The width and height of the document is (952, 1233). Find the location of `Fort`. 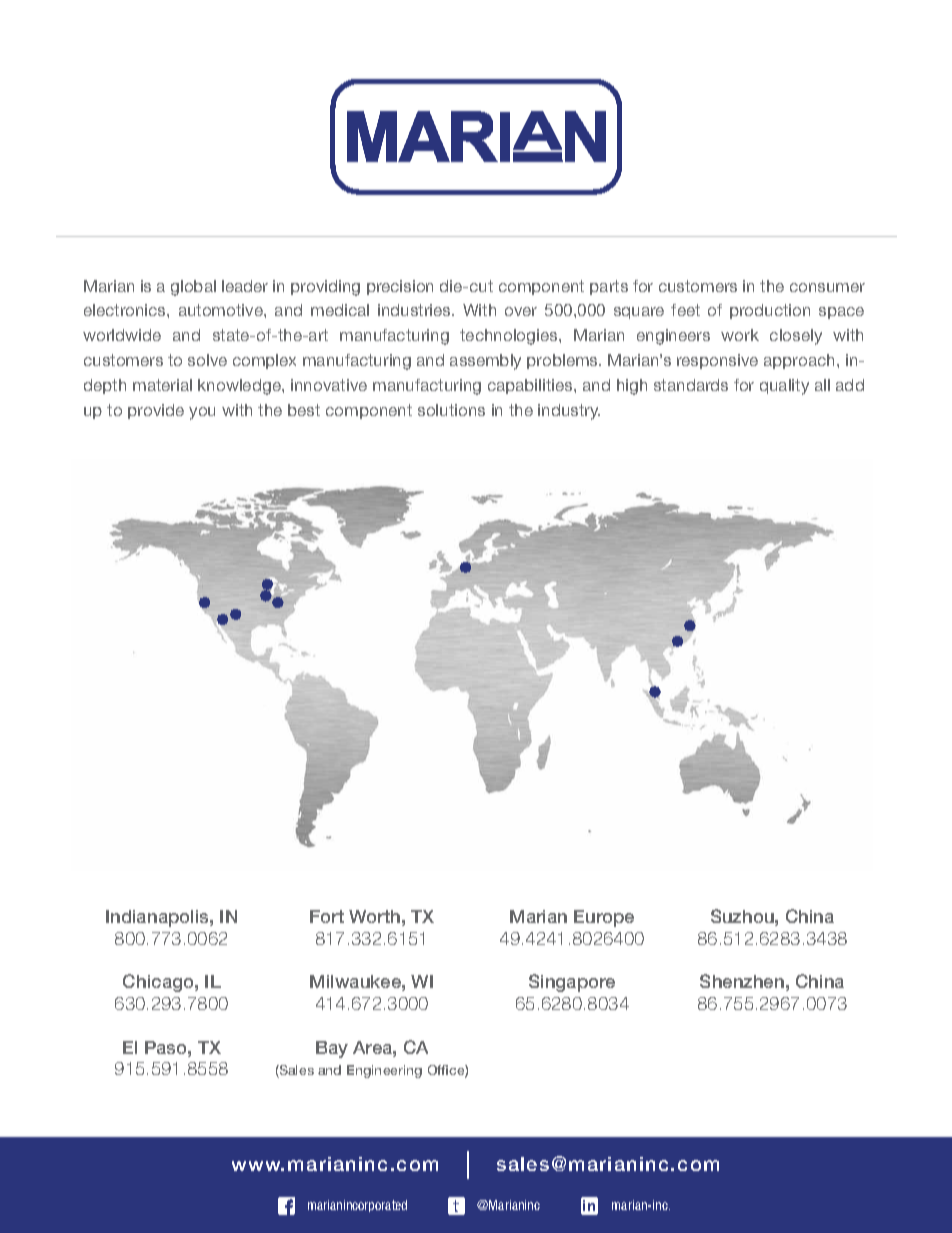

Fort is located at coordinates (327, 916).
